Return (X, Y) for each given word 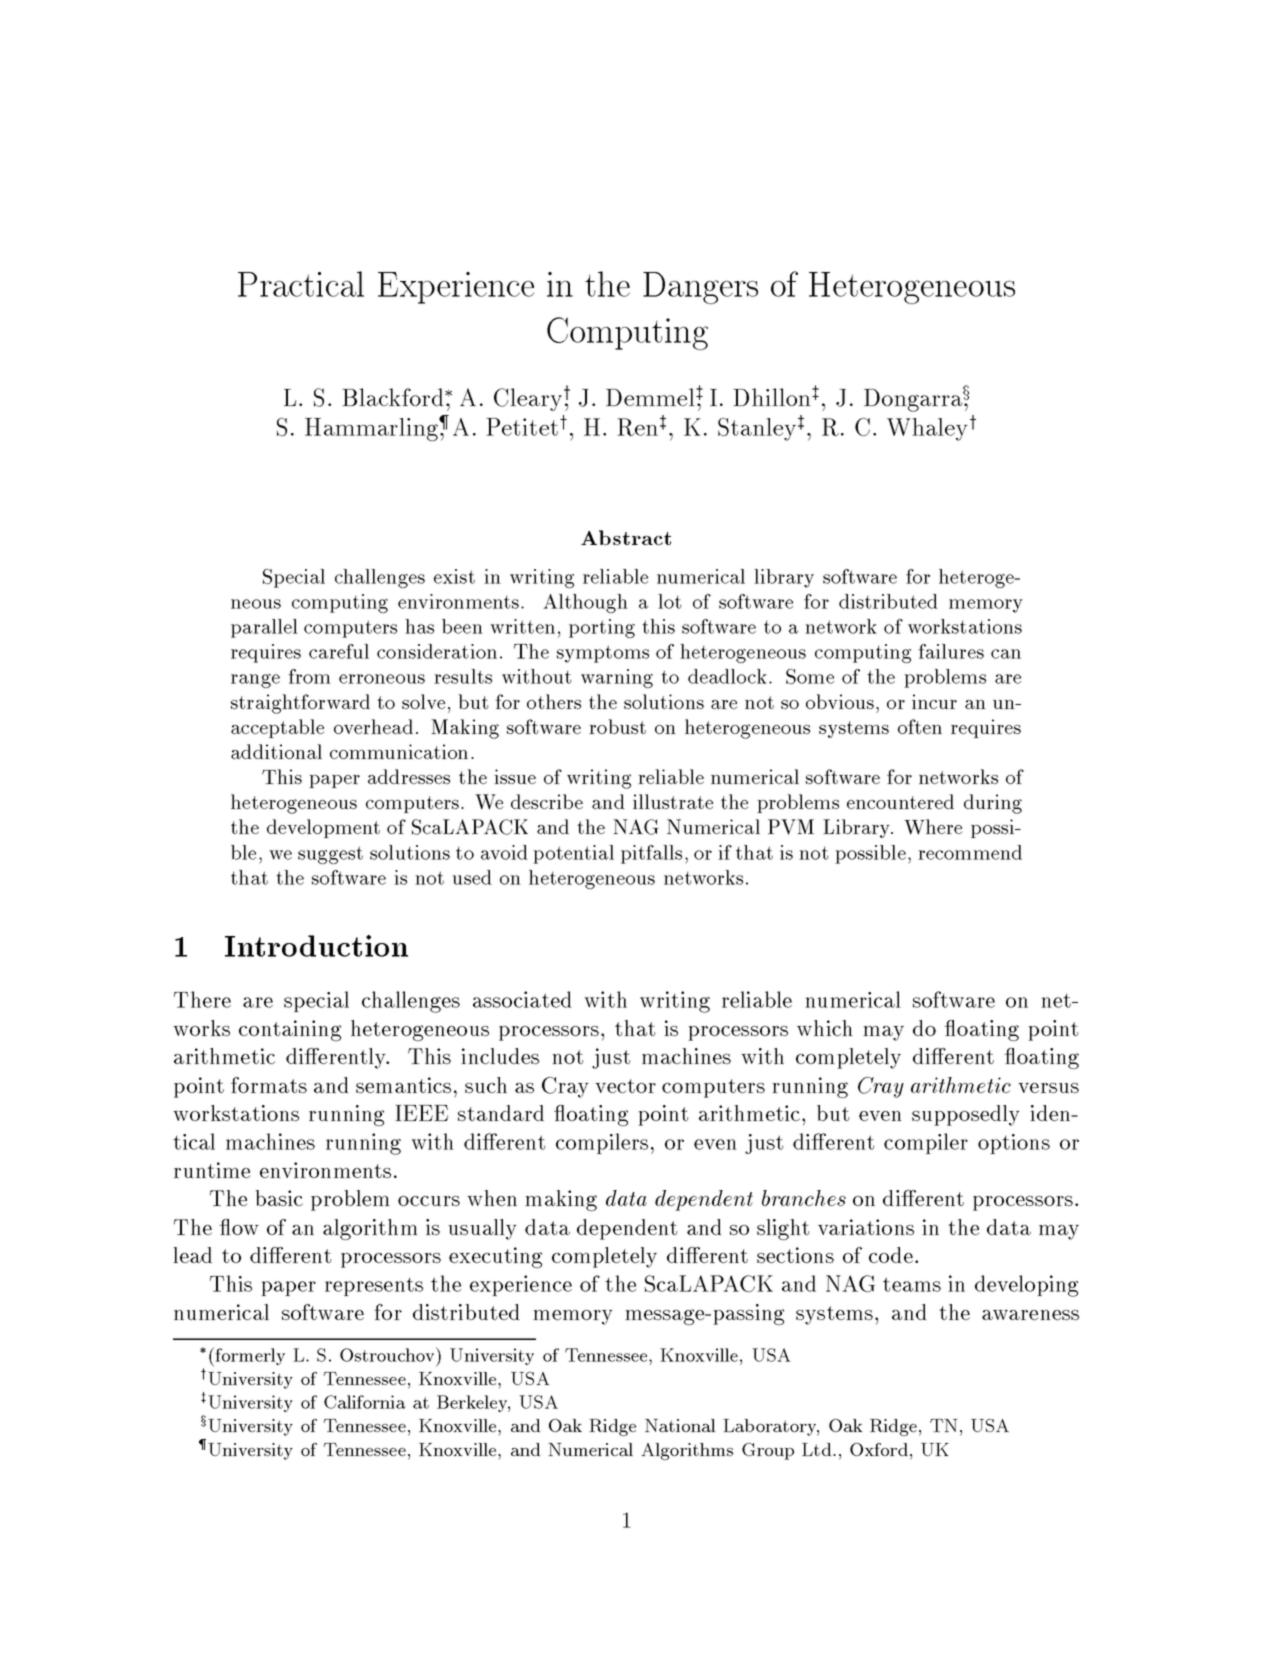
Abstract (626, 537)
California (364, 1402)
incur (934, 701)
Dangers (700, 288)
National (680, 1425)
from (309, 676)
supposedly (966, 1115)
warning (617, 678)
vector (625, 1086)
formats (269, 1085)
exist (454, 576)
